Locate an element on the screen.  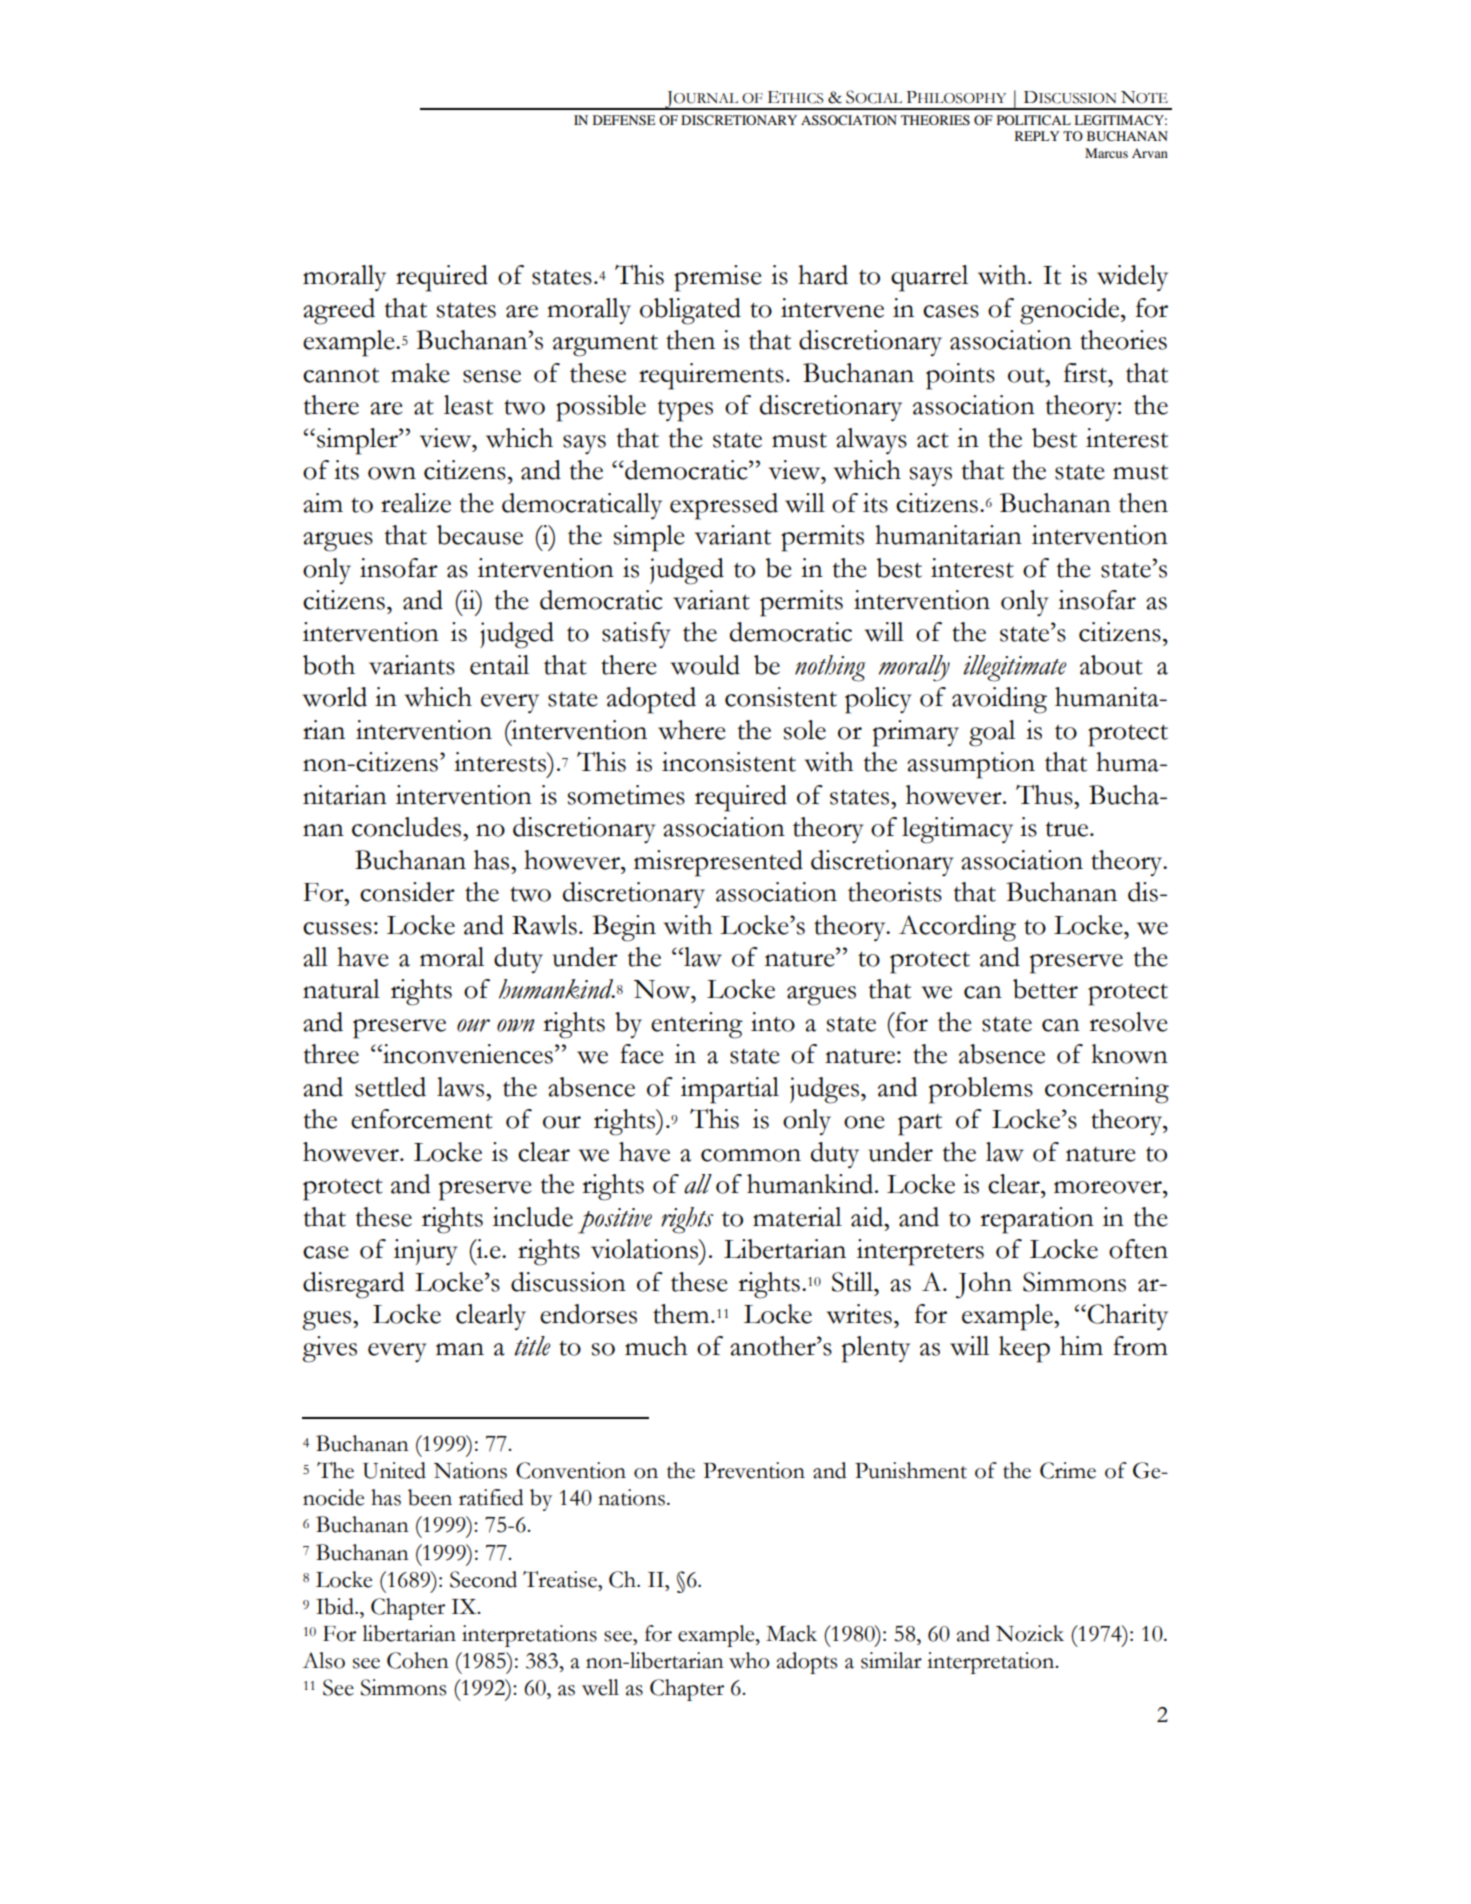
premise is located at coordinates (717, 278).
